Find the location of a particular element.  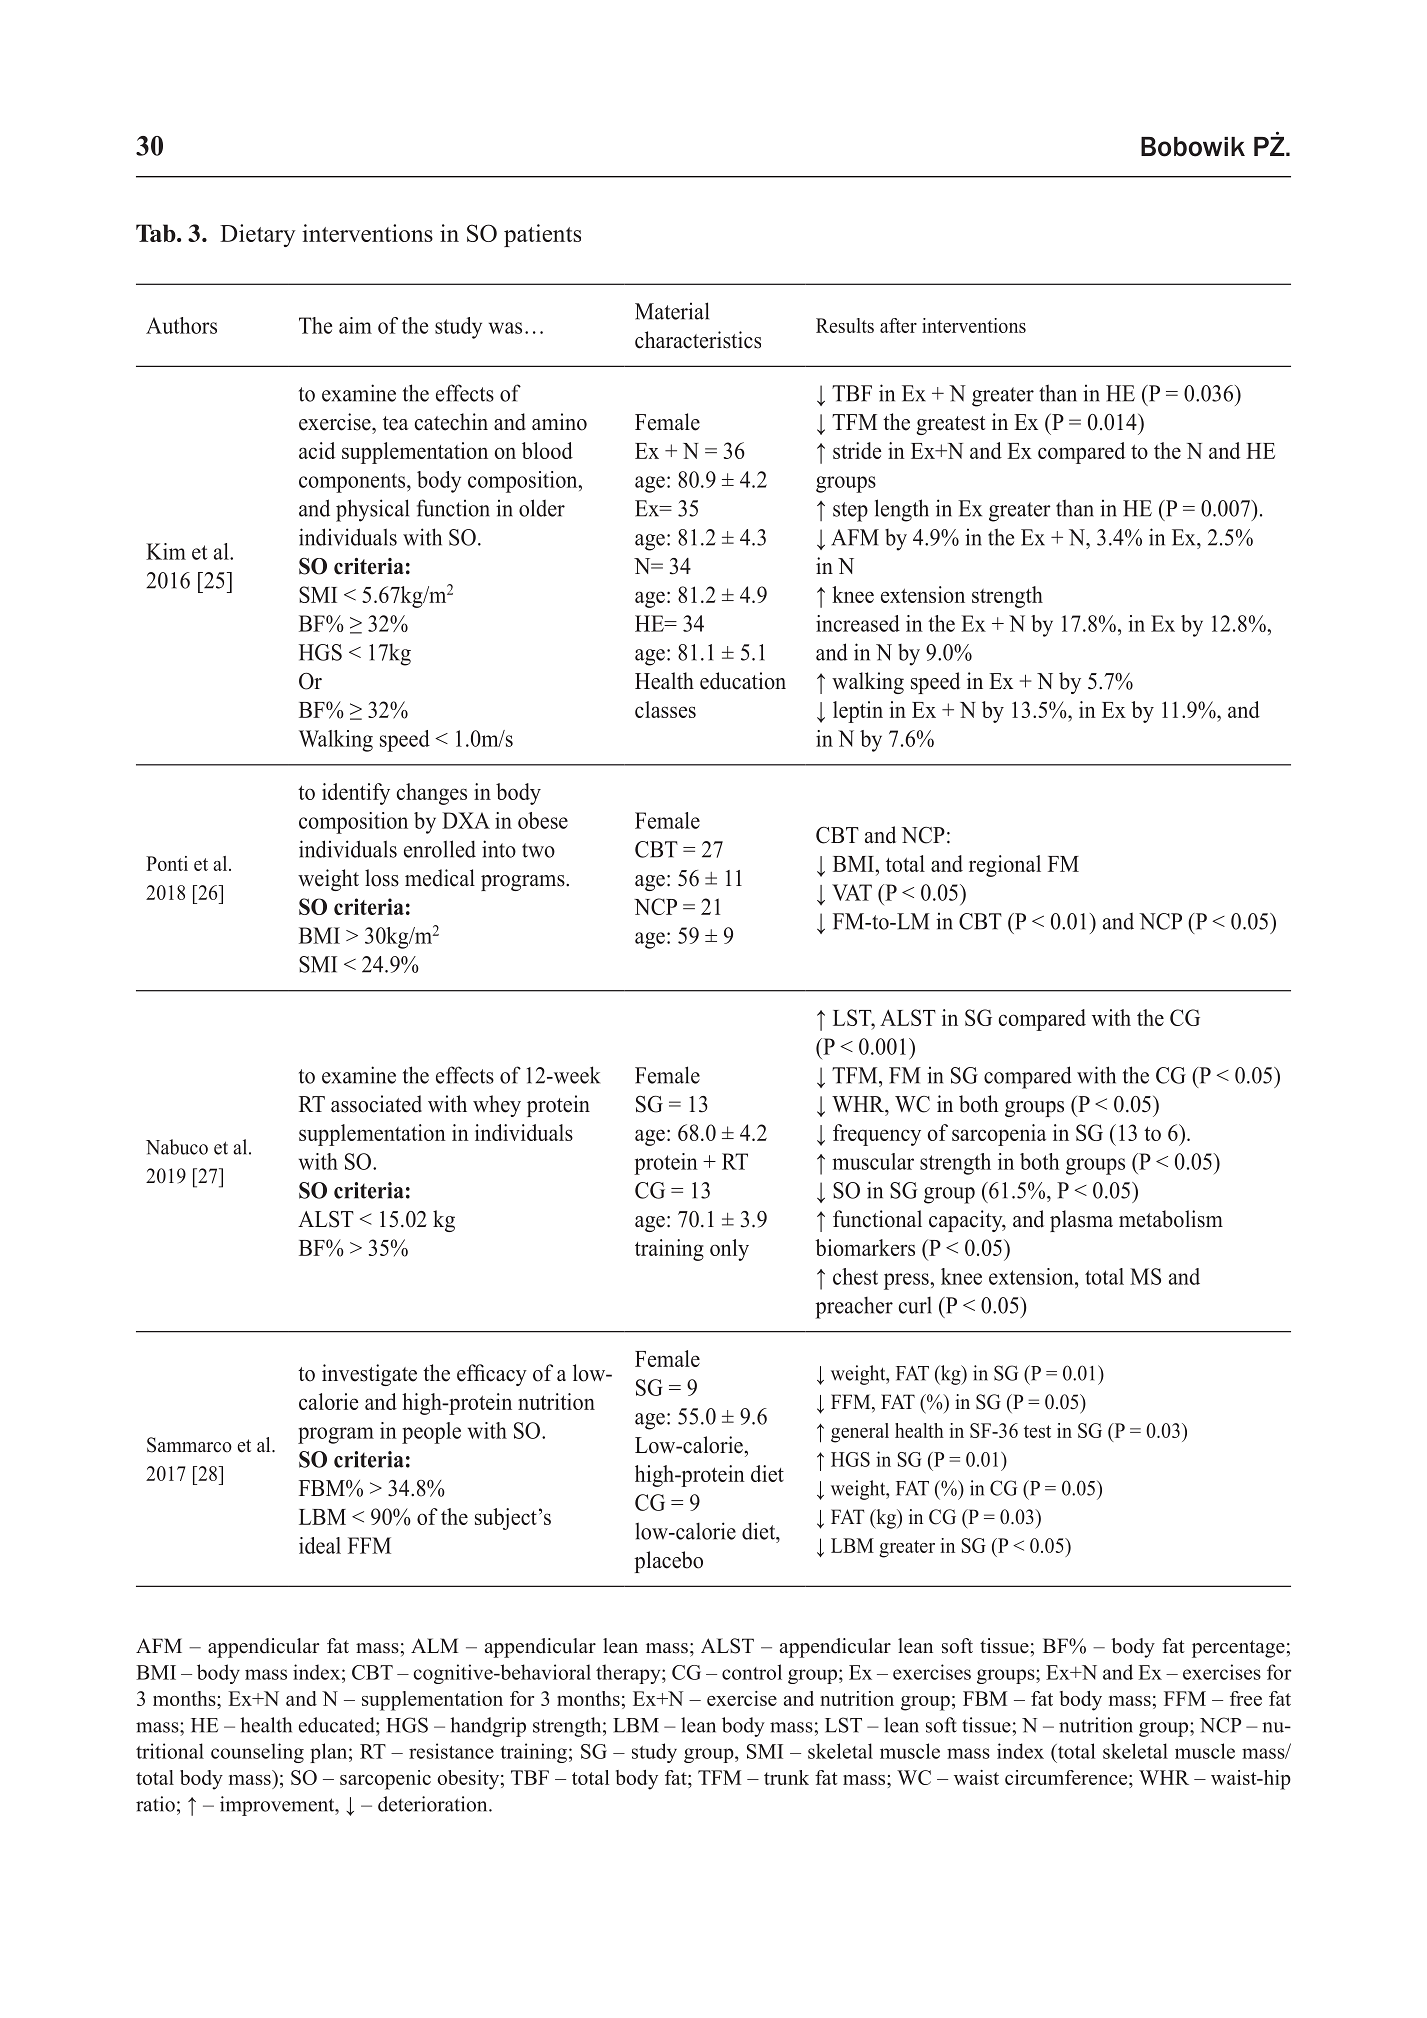

free is located at coordinates (1246, 1698).
